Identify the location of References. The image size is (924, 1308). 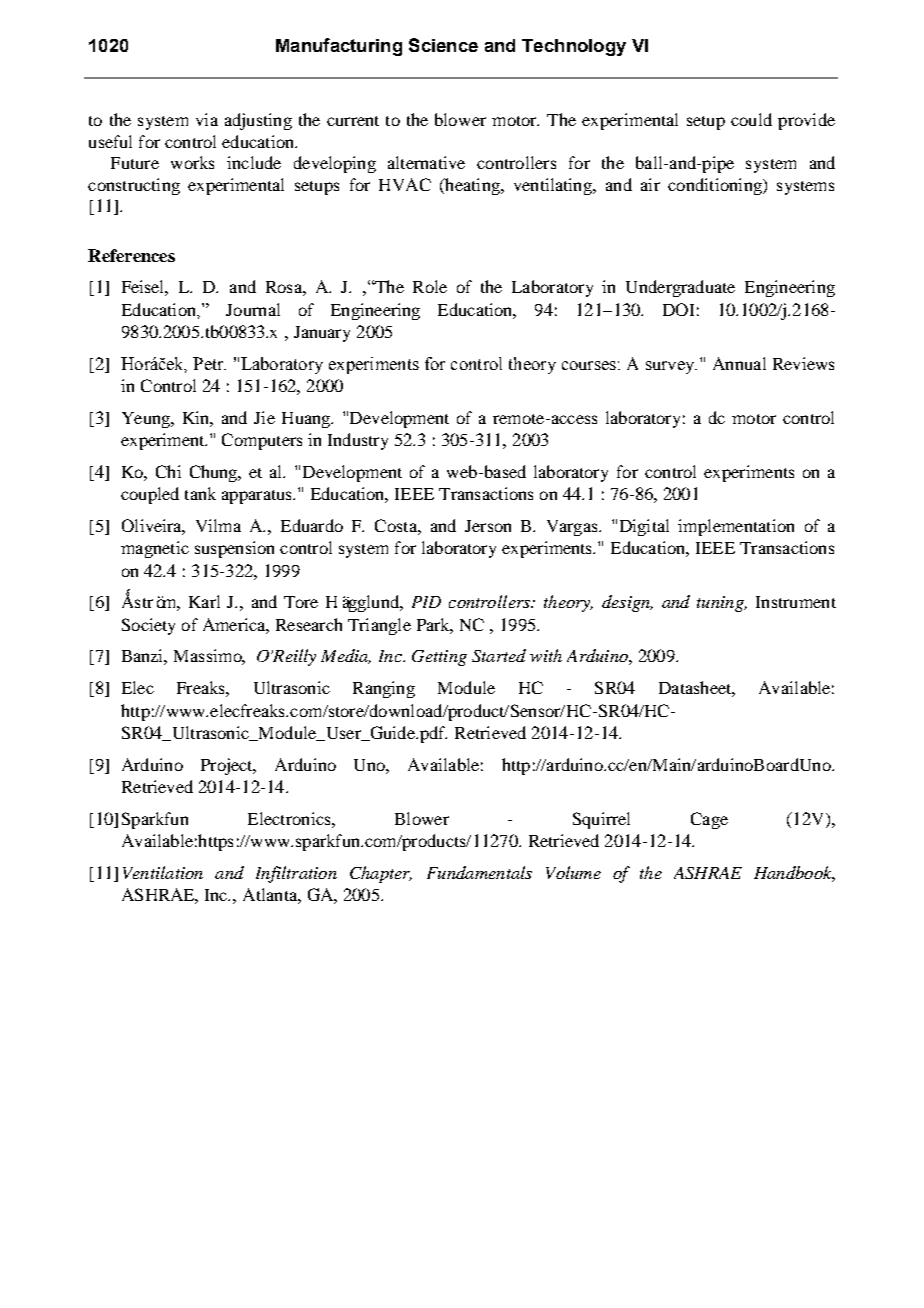
(131, 255).
